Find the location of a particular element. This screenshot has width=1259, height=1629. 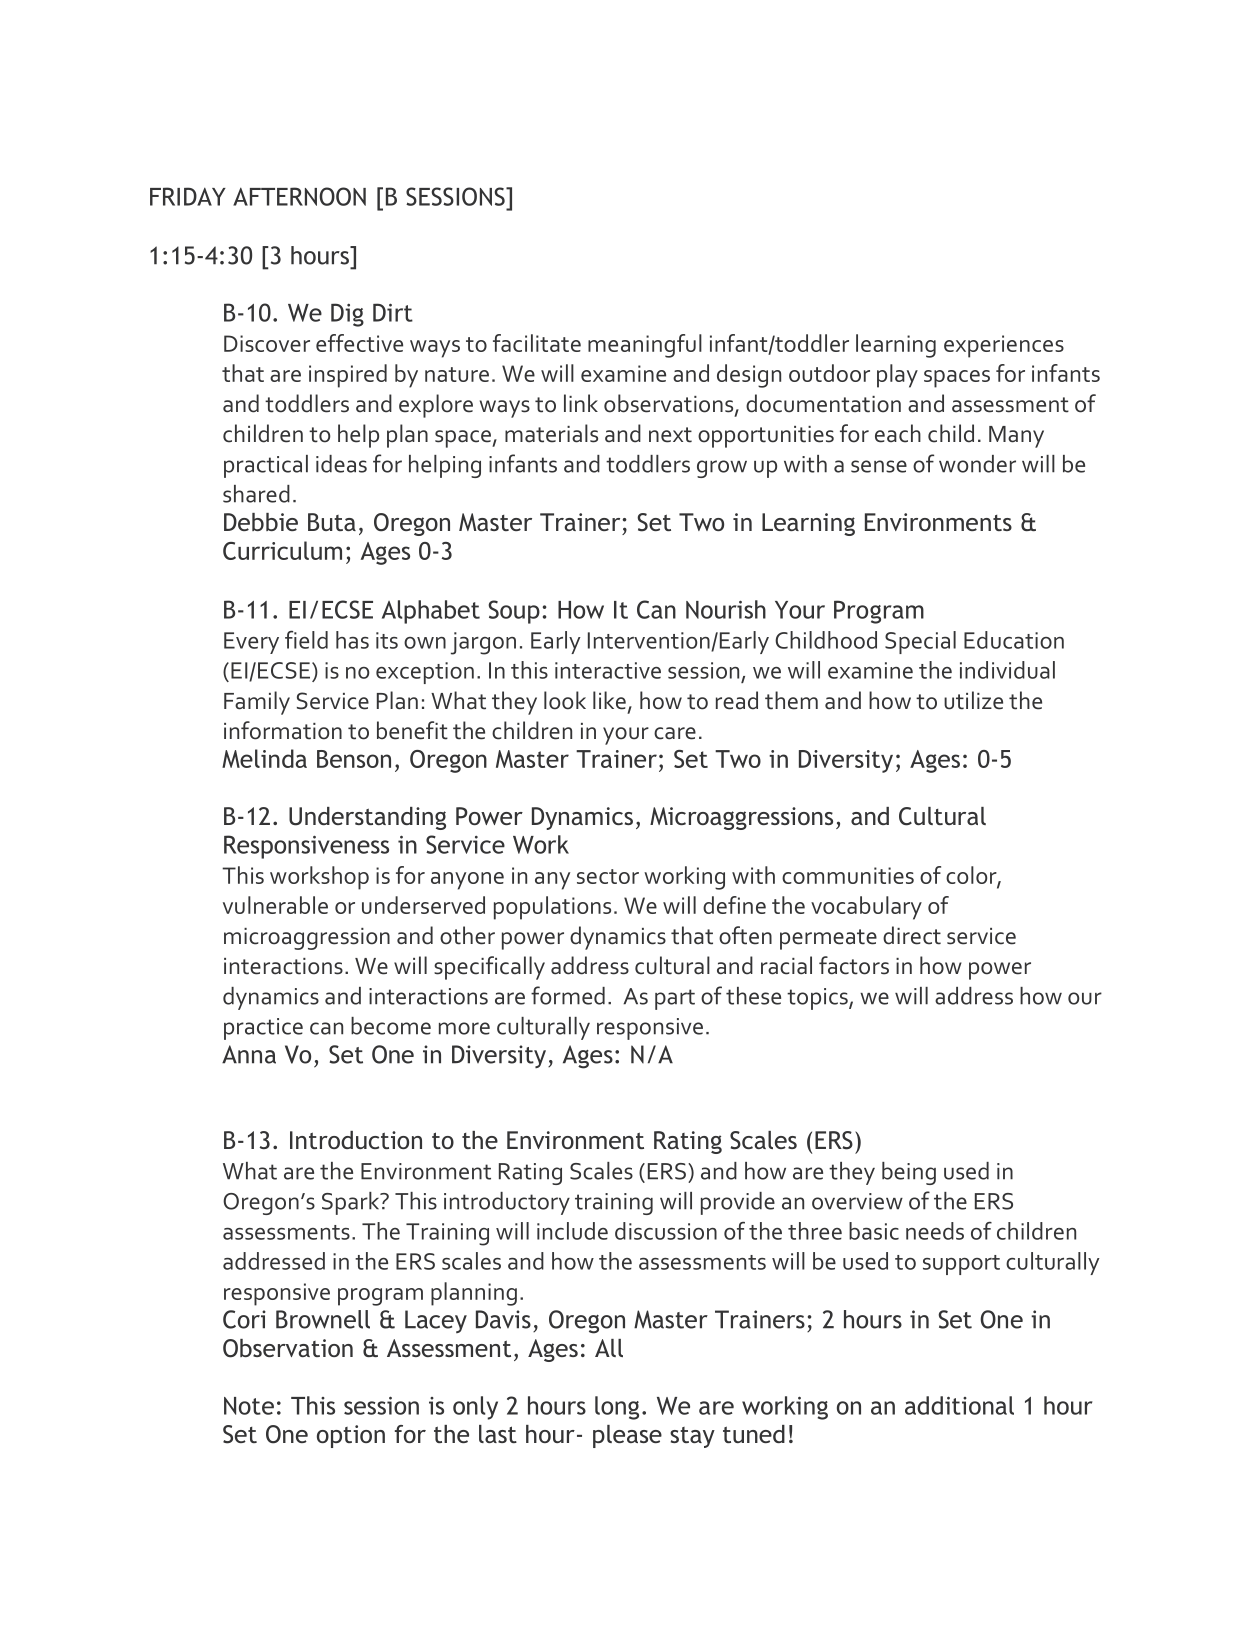

meaningful is located at coordinates (645, 346).
